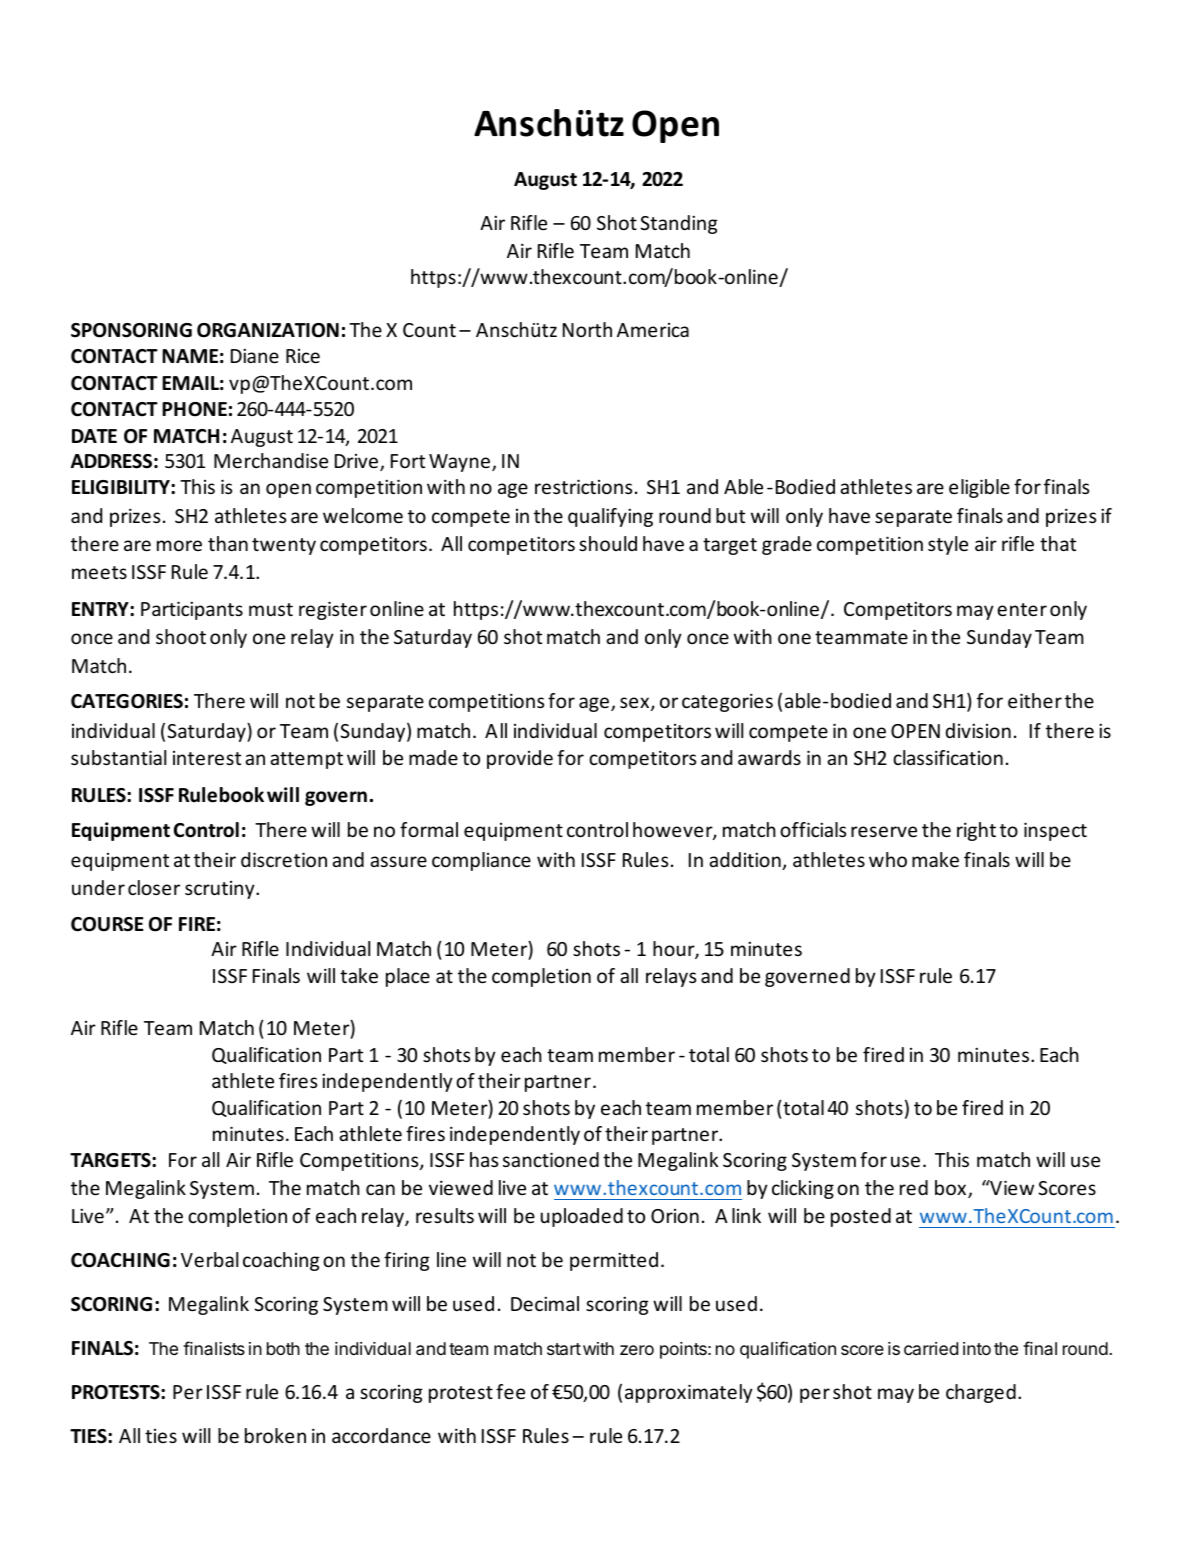 The height and width of the document is (1548, 1197). I want to click on America, so click(653, 330).
